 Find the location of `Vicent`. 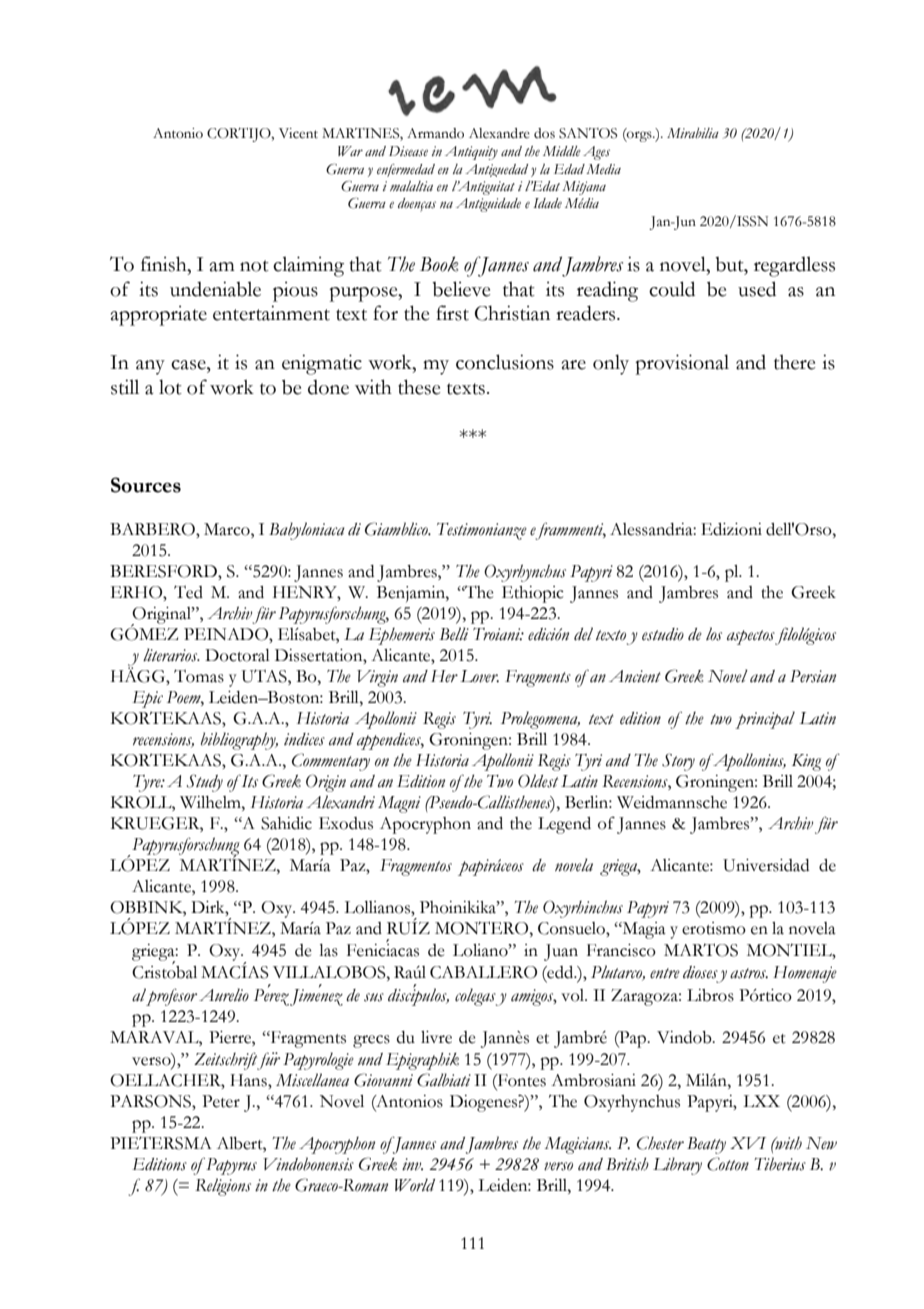

Vicent is located at coordinates (298, 133).
